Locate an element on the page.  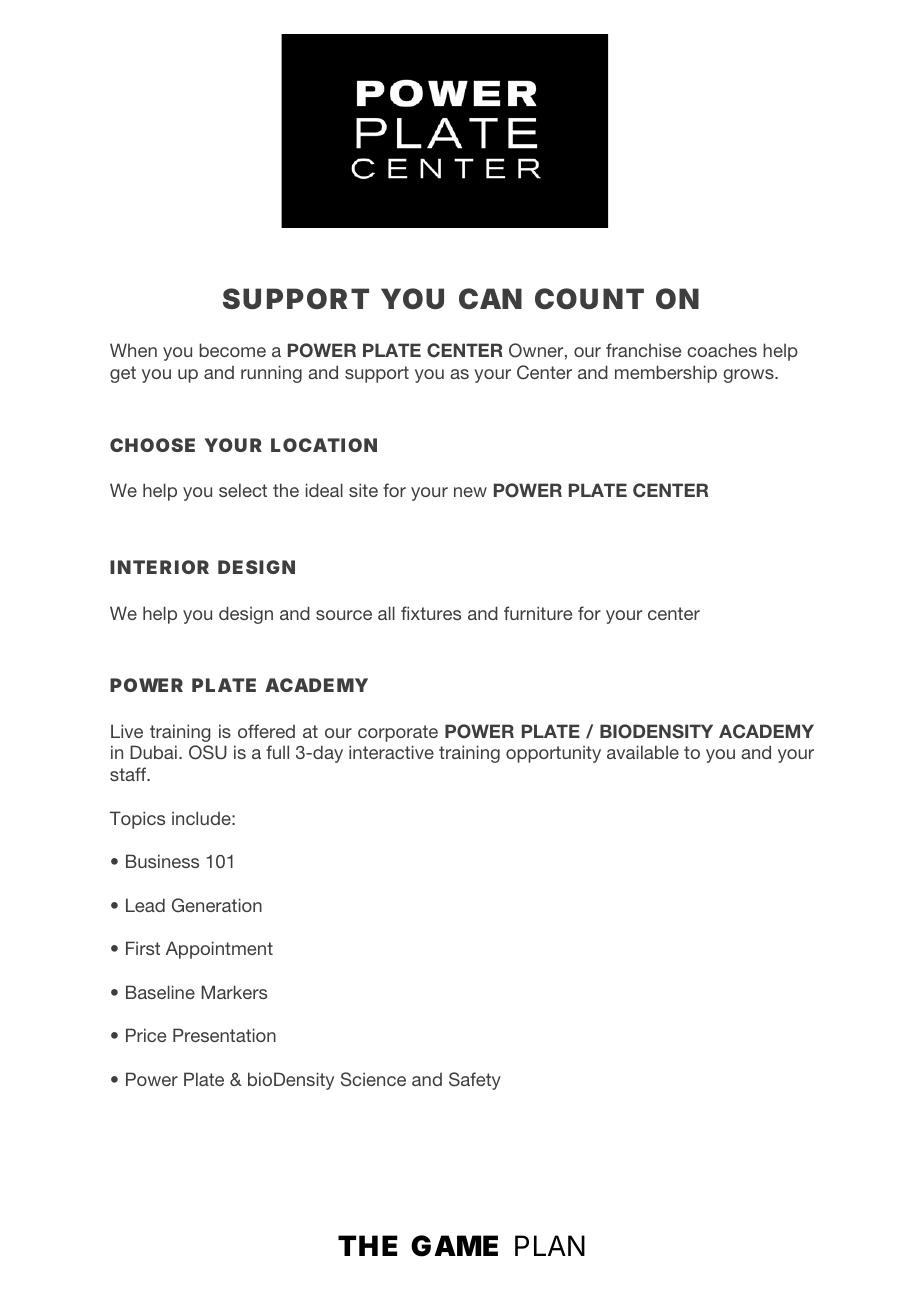
CAN is located at coordinates (490, 299).
